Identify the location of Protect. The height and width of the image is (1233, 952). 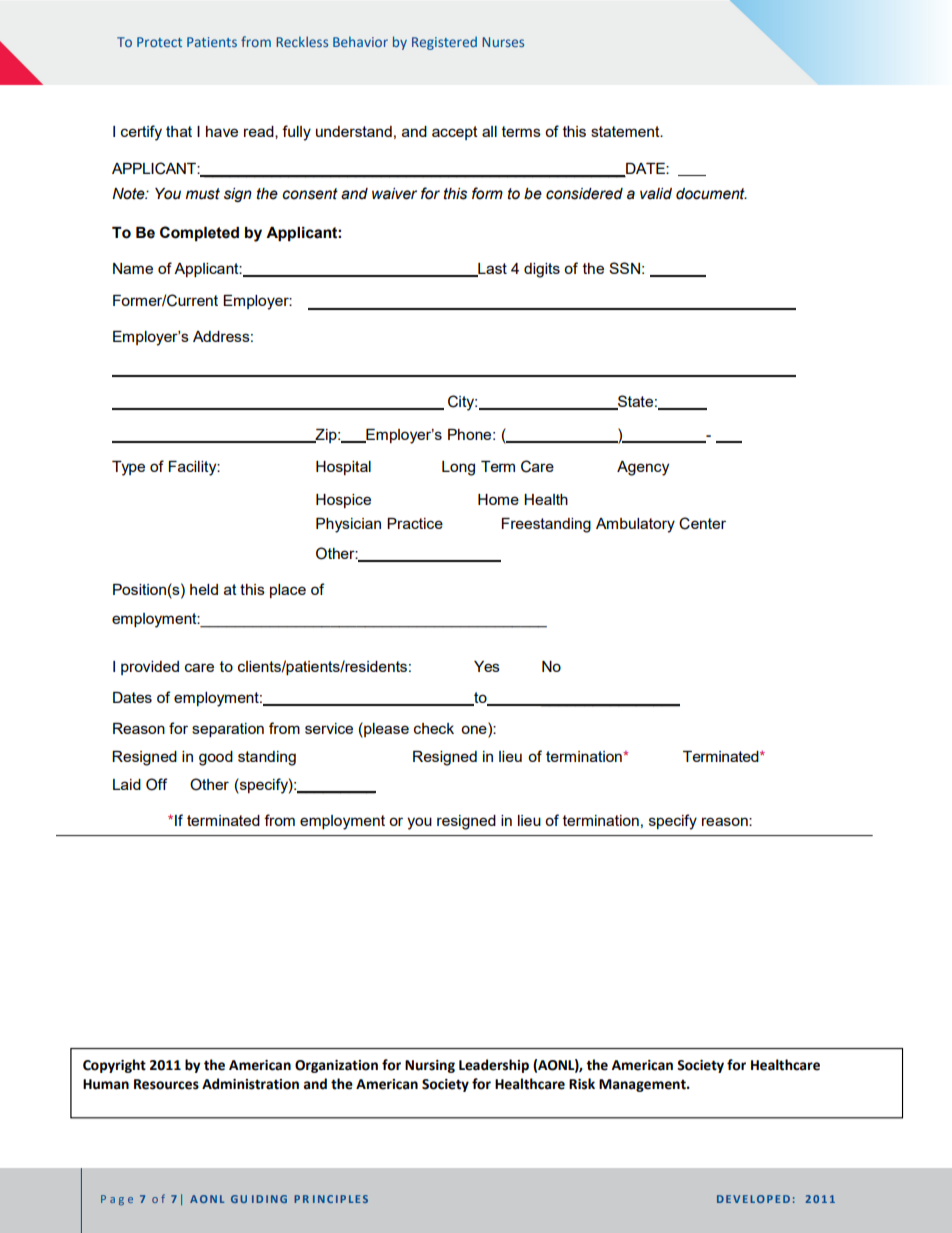
(159, 42).
